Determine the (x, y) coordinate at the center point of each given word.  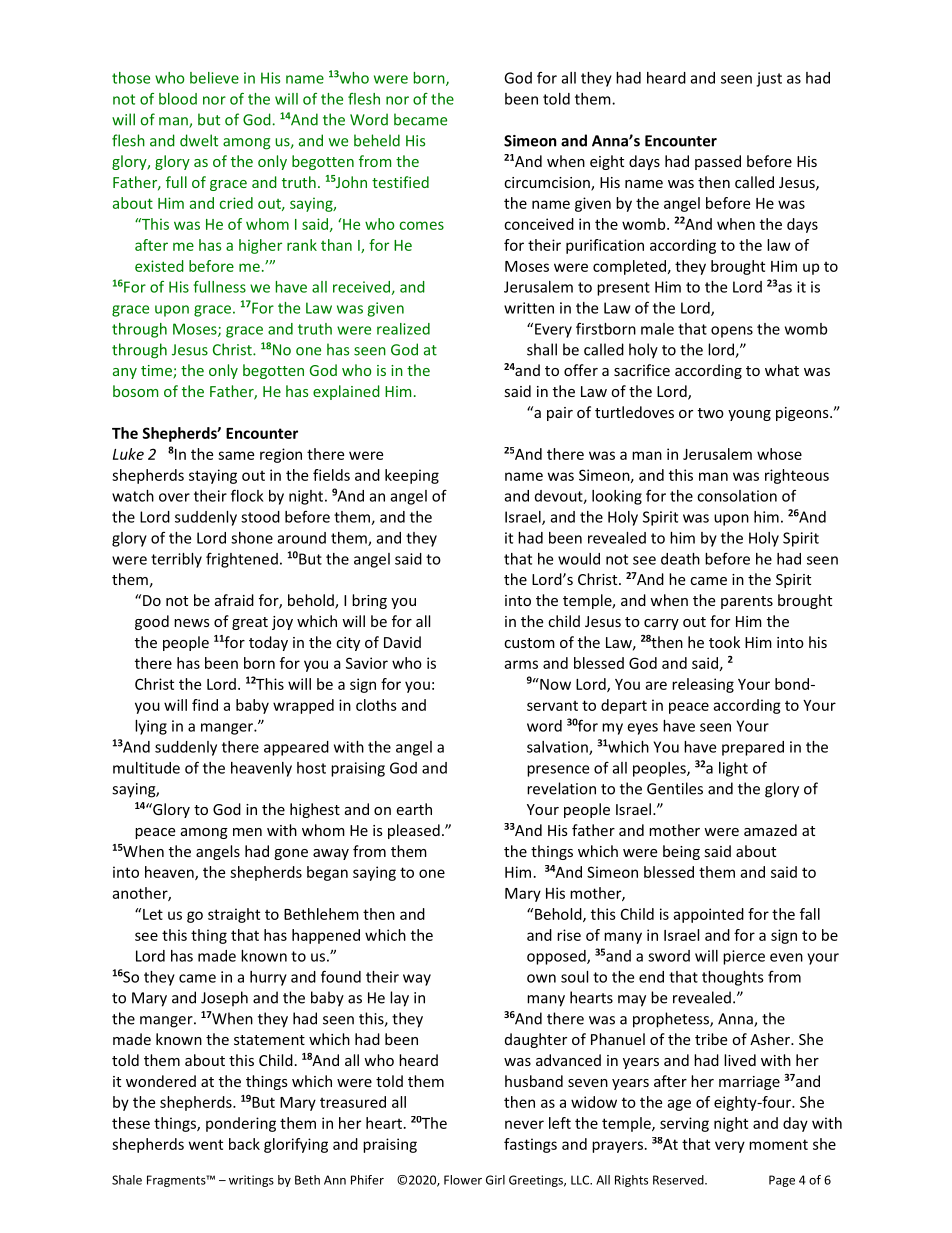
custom (529, 643)
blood (178, 99)
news (192, 623)
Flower (463, 1180)
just (769, 79)
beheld (377, 140)
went (206, 1144)
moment (778, 1144)
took (724, 642)
